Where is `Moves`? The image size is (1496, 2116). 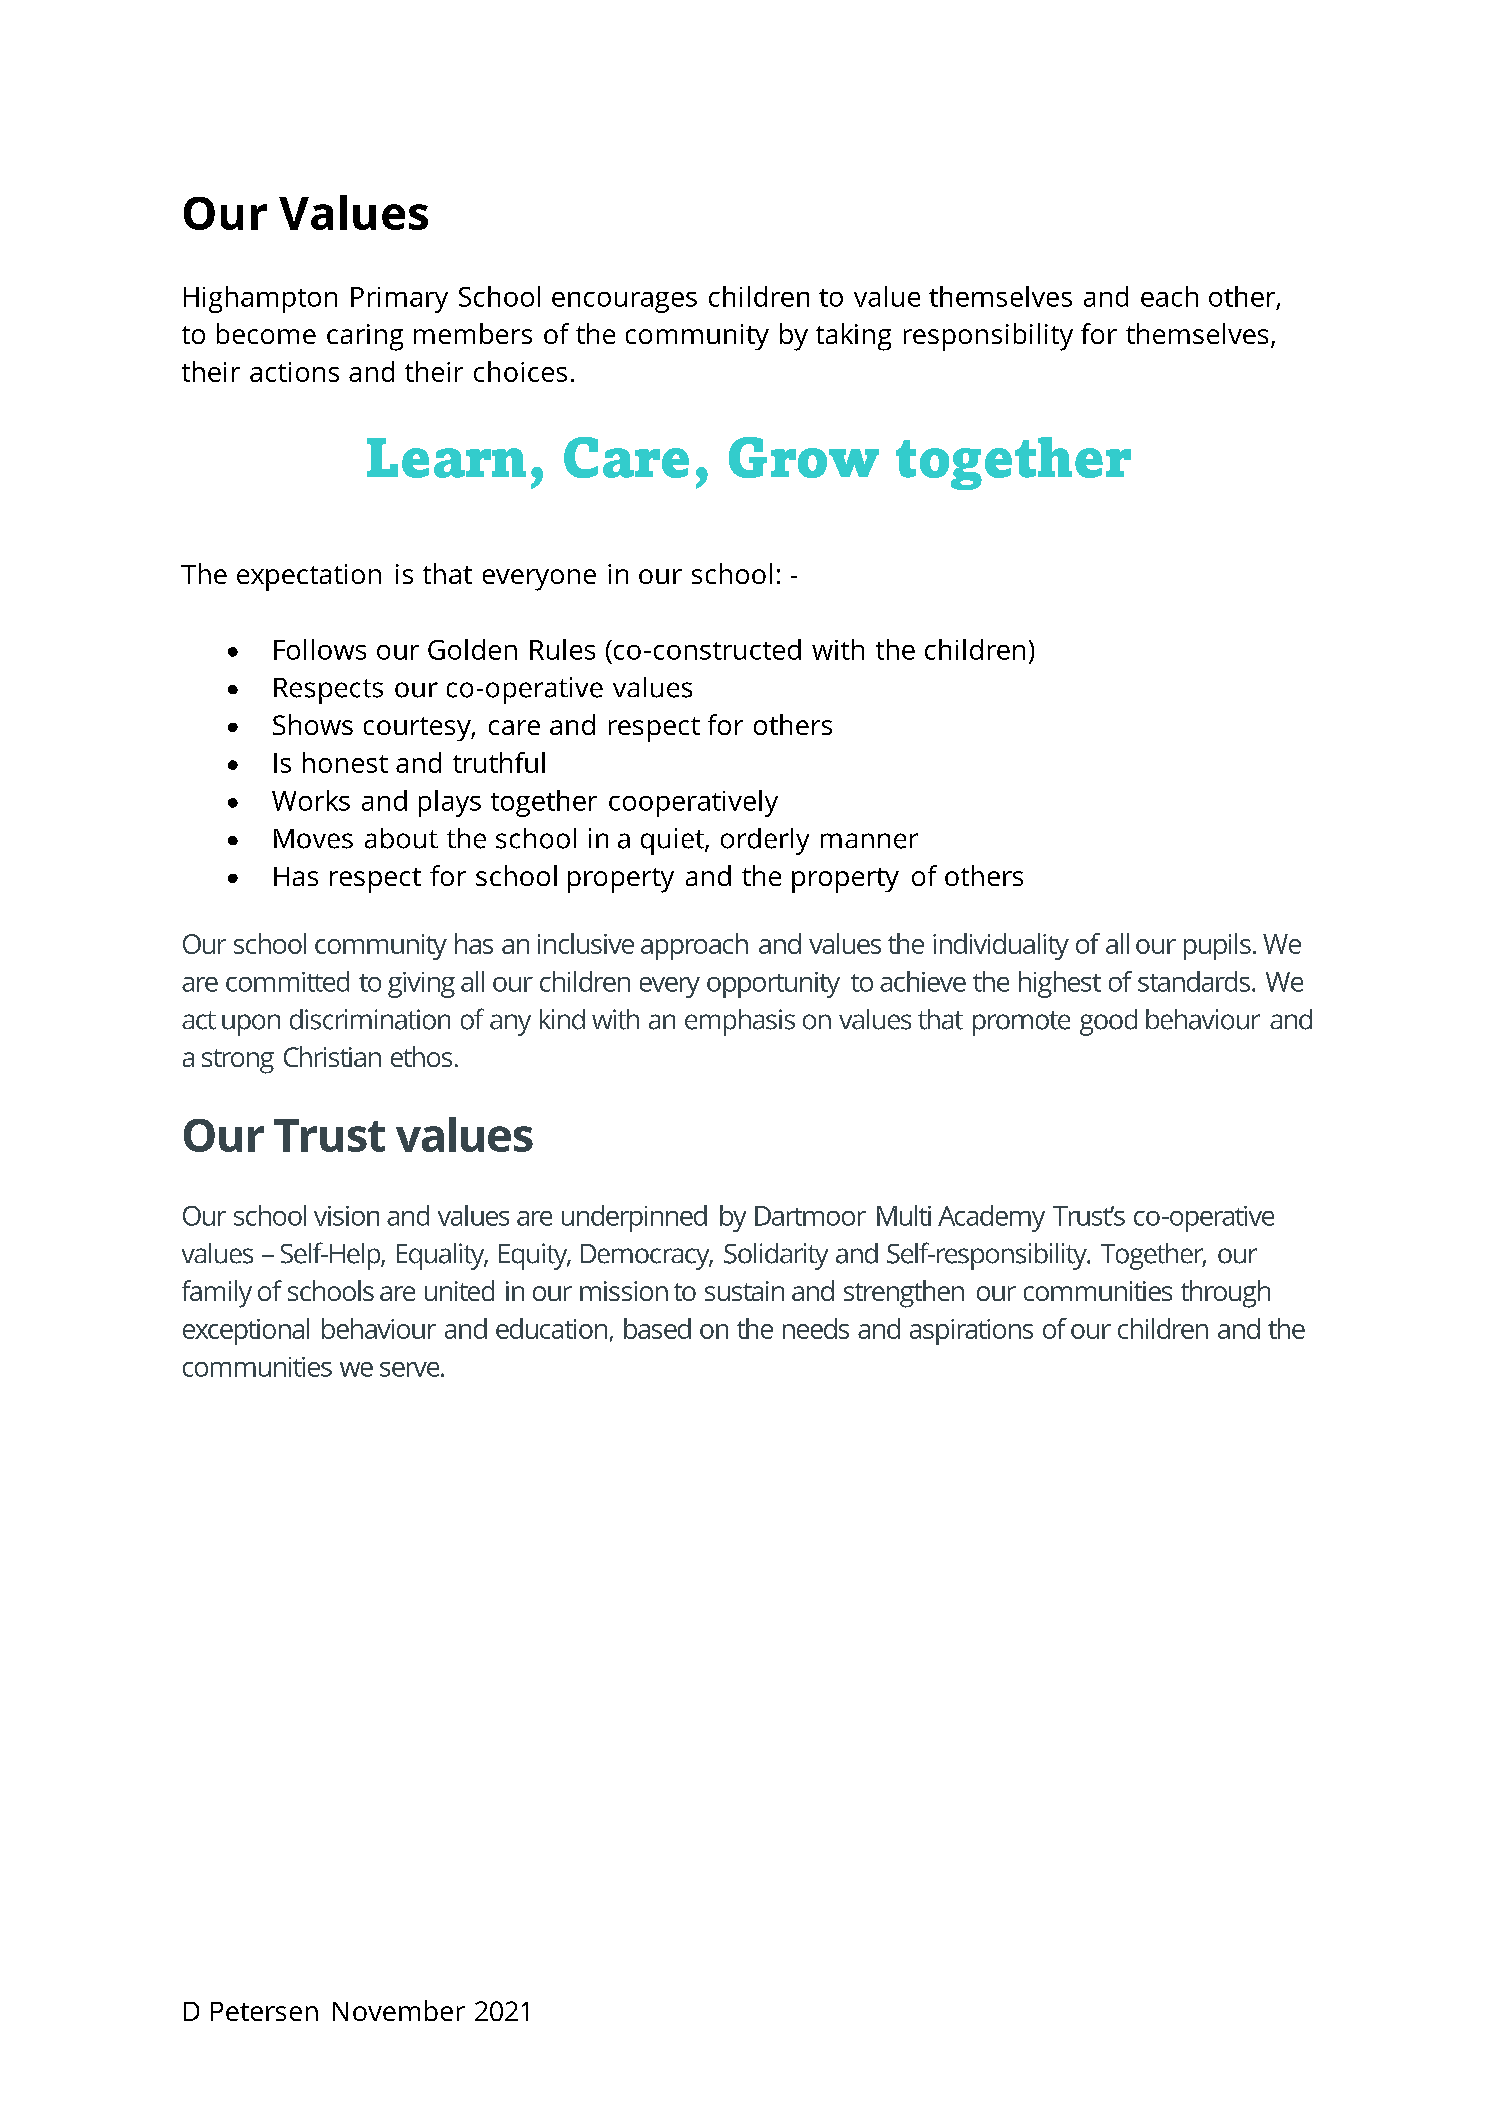
Moves is located at coordinates (313, 839).
